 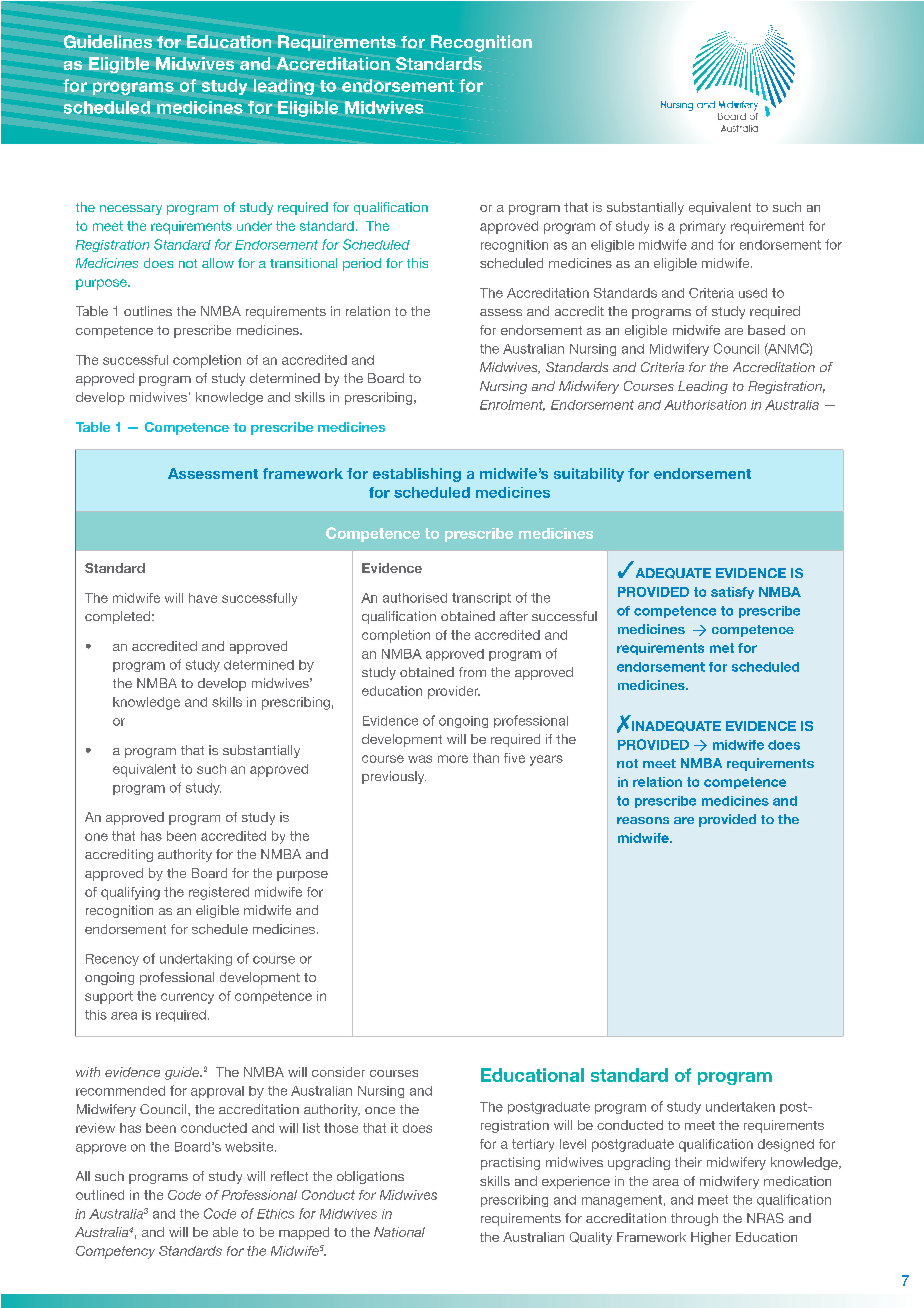 What do you see at coordinates (786, 1145) in the screenshot?
I see `designed` at bounding box center [786, 1145].
